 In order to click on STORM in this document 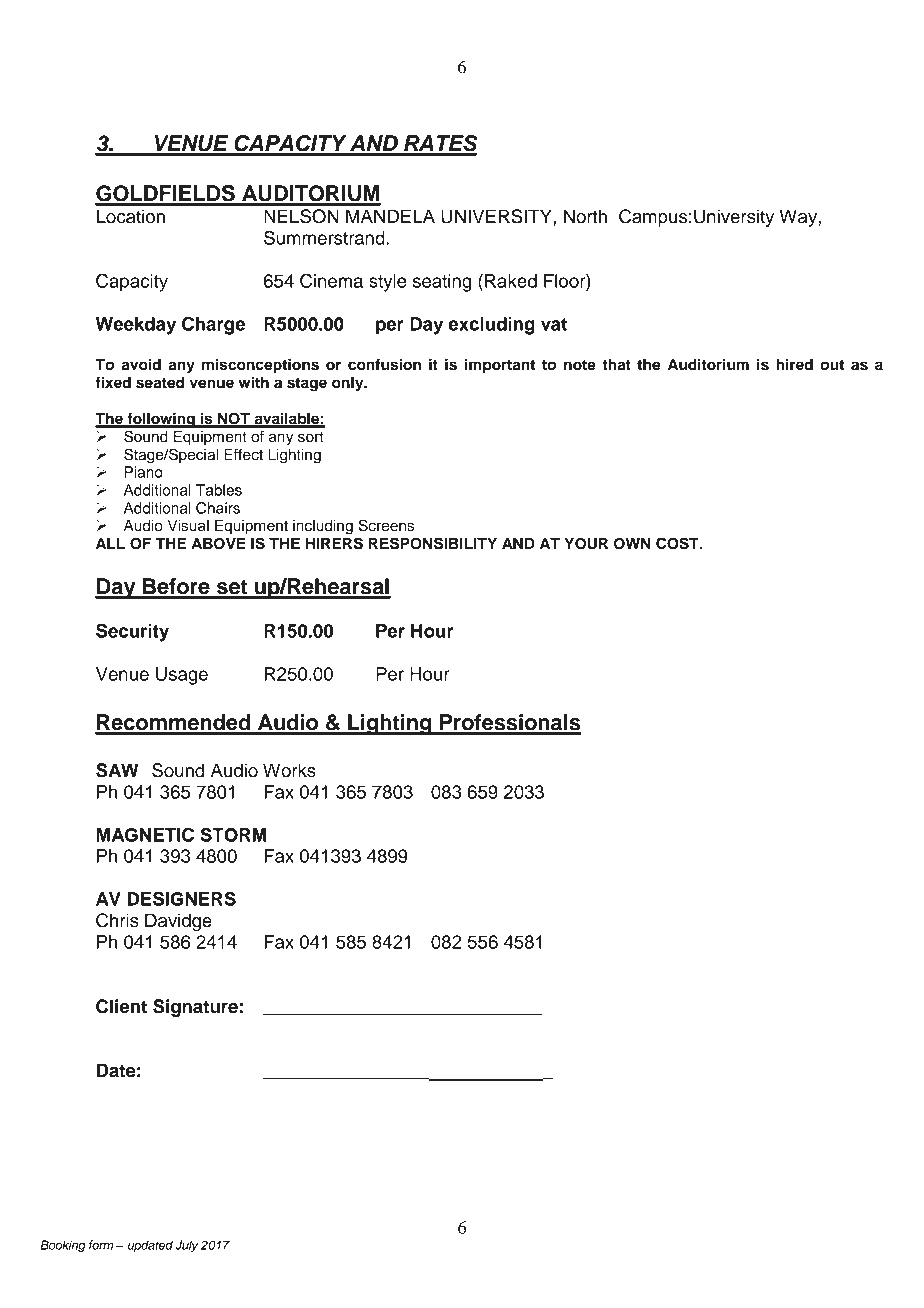, I will do `click(233, 834)`.
